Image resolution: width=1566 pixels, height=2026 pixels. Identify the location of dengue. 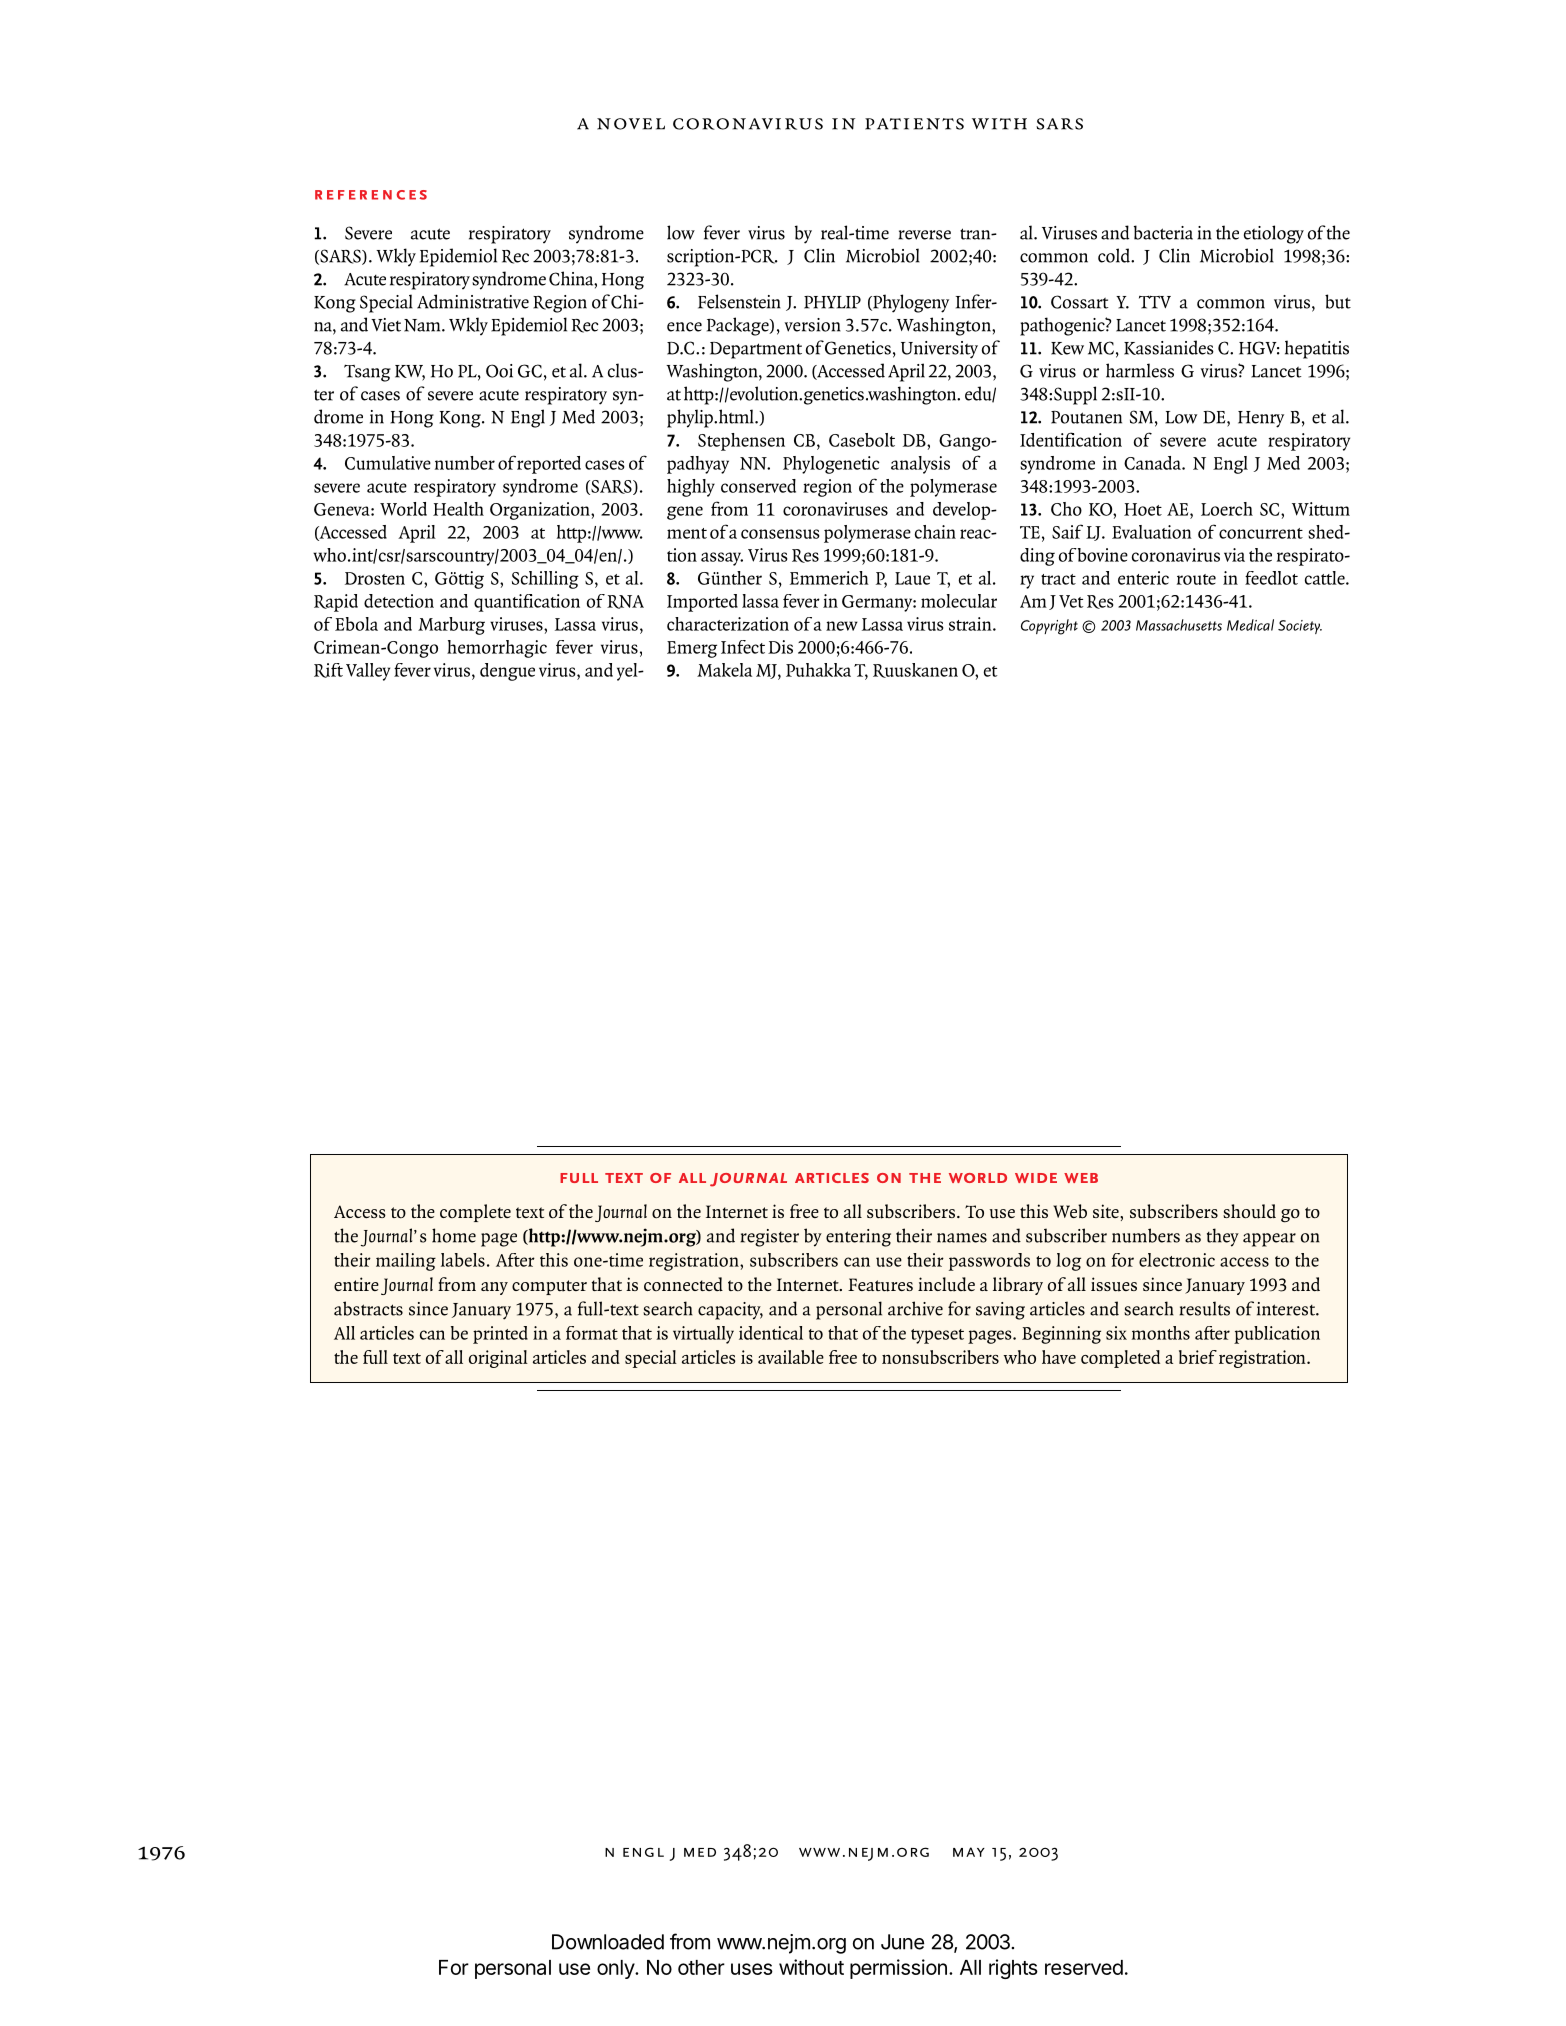
(507, 672).
